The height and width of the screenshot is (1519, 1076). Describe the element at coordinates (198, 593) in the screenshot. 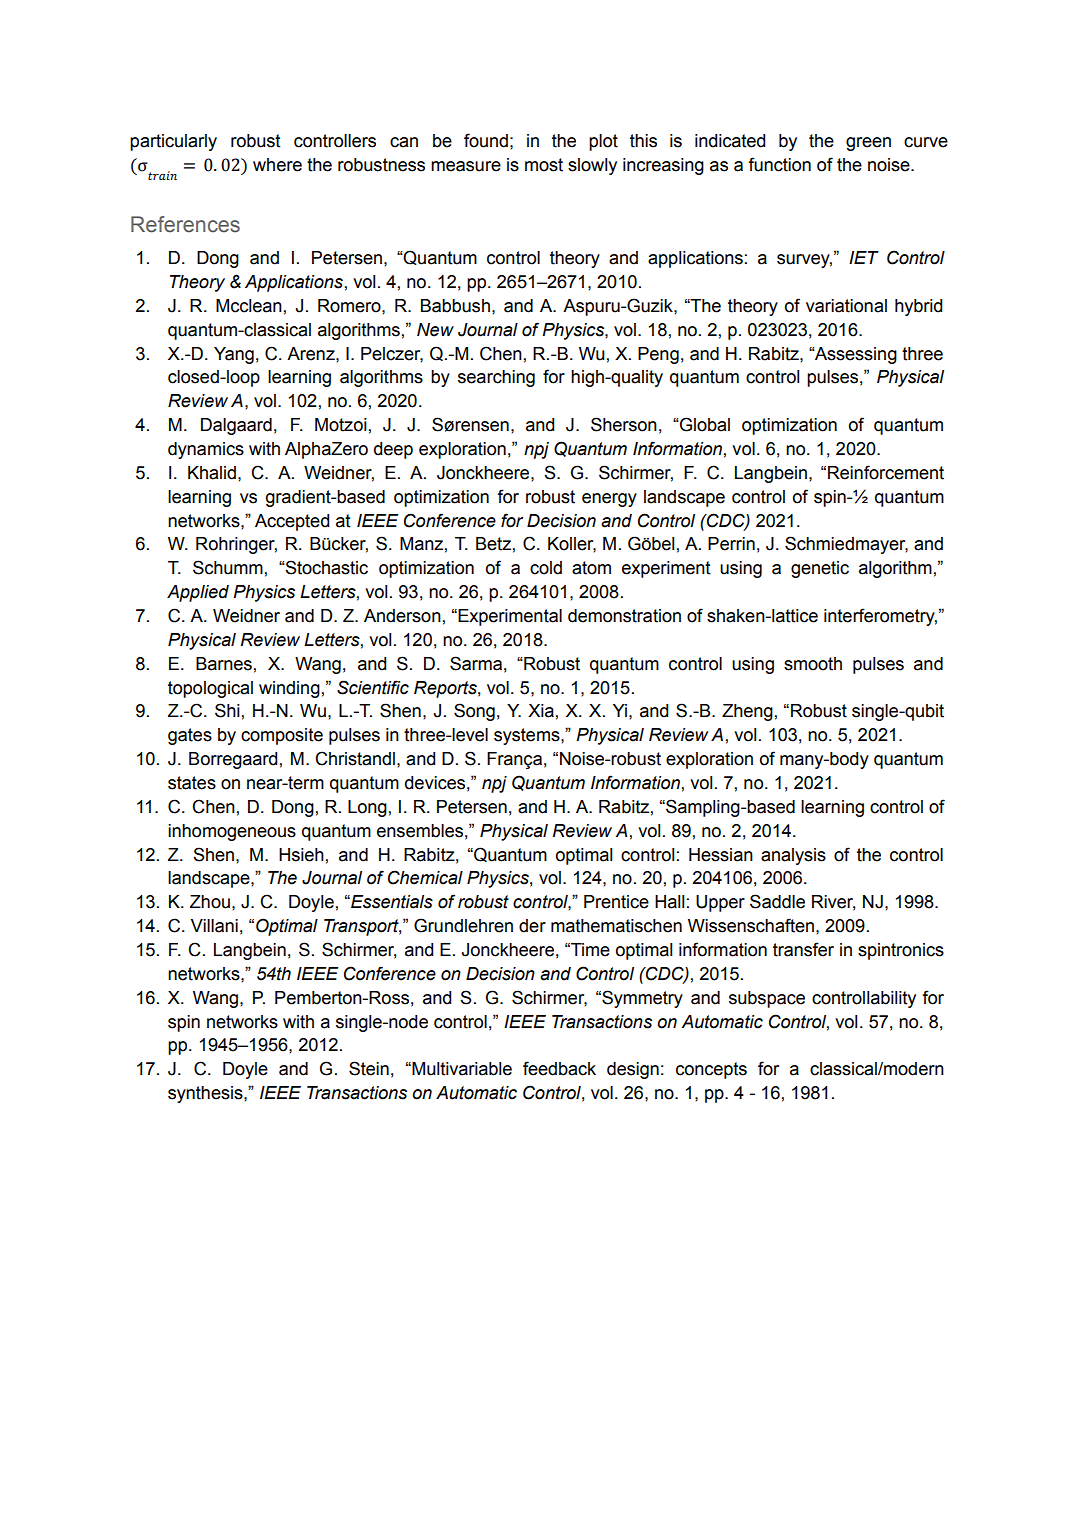

I see `Applied` at that location.
